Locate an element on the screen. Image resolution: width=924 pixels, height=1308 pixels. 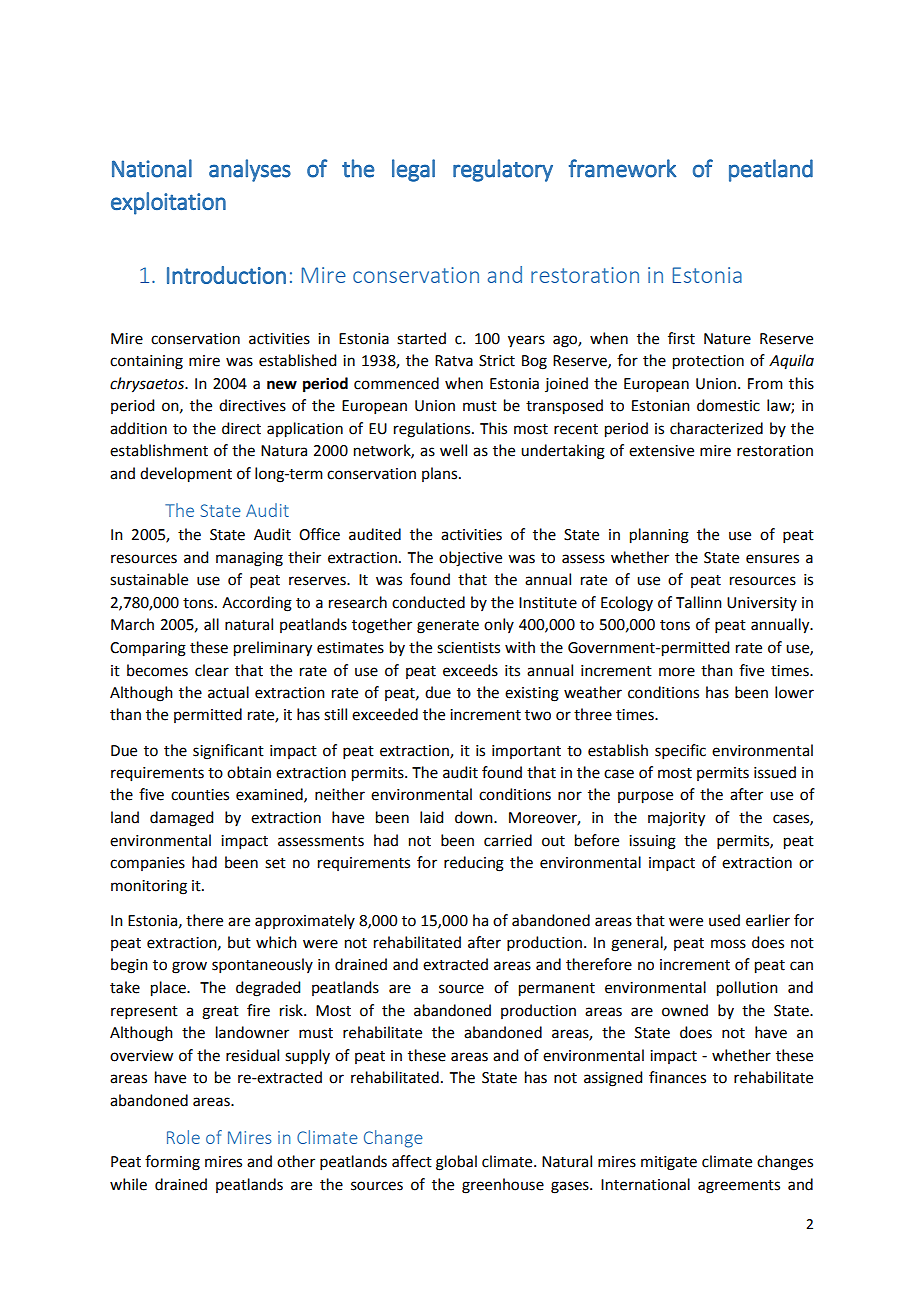
global is located at coordinates (456, 1163).
